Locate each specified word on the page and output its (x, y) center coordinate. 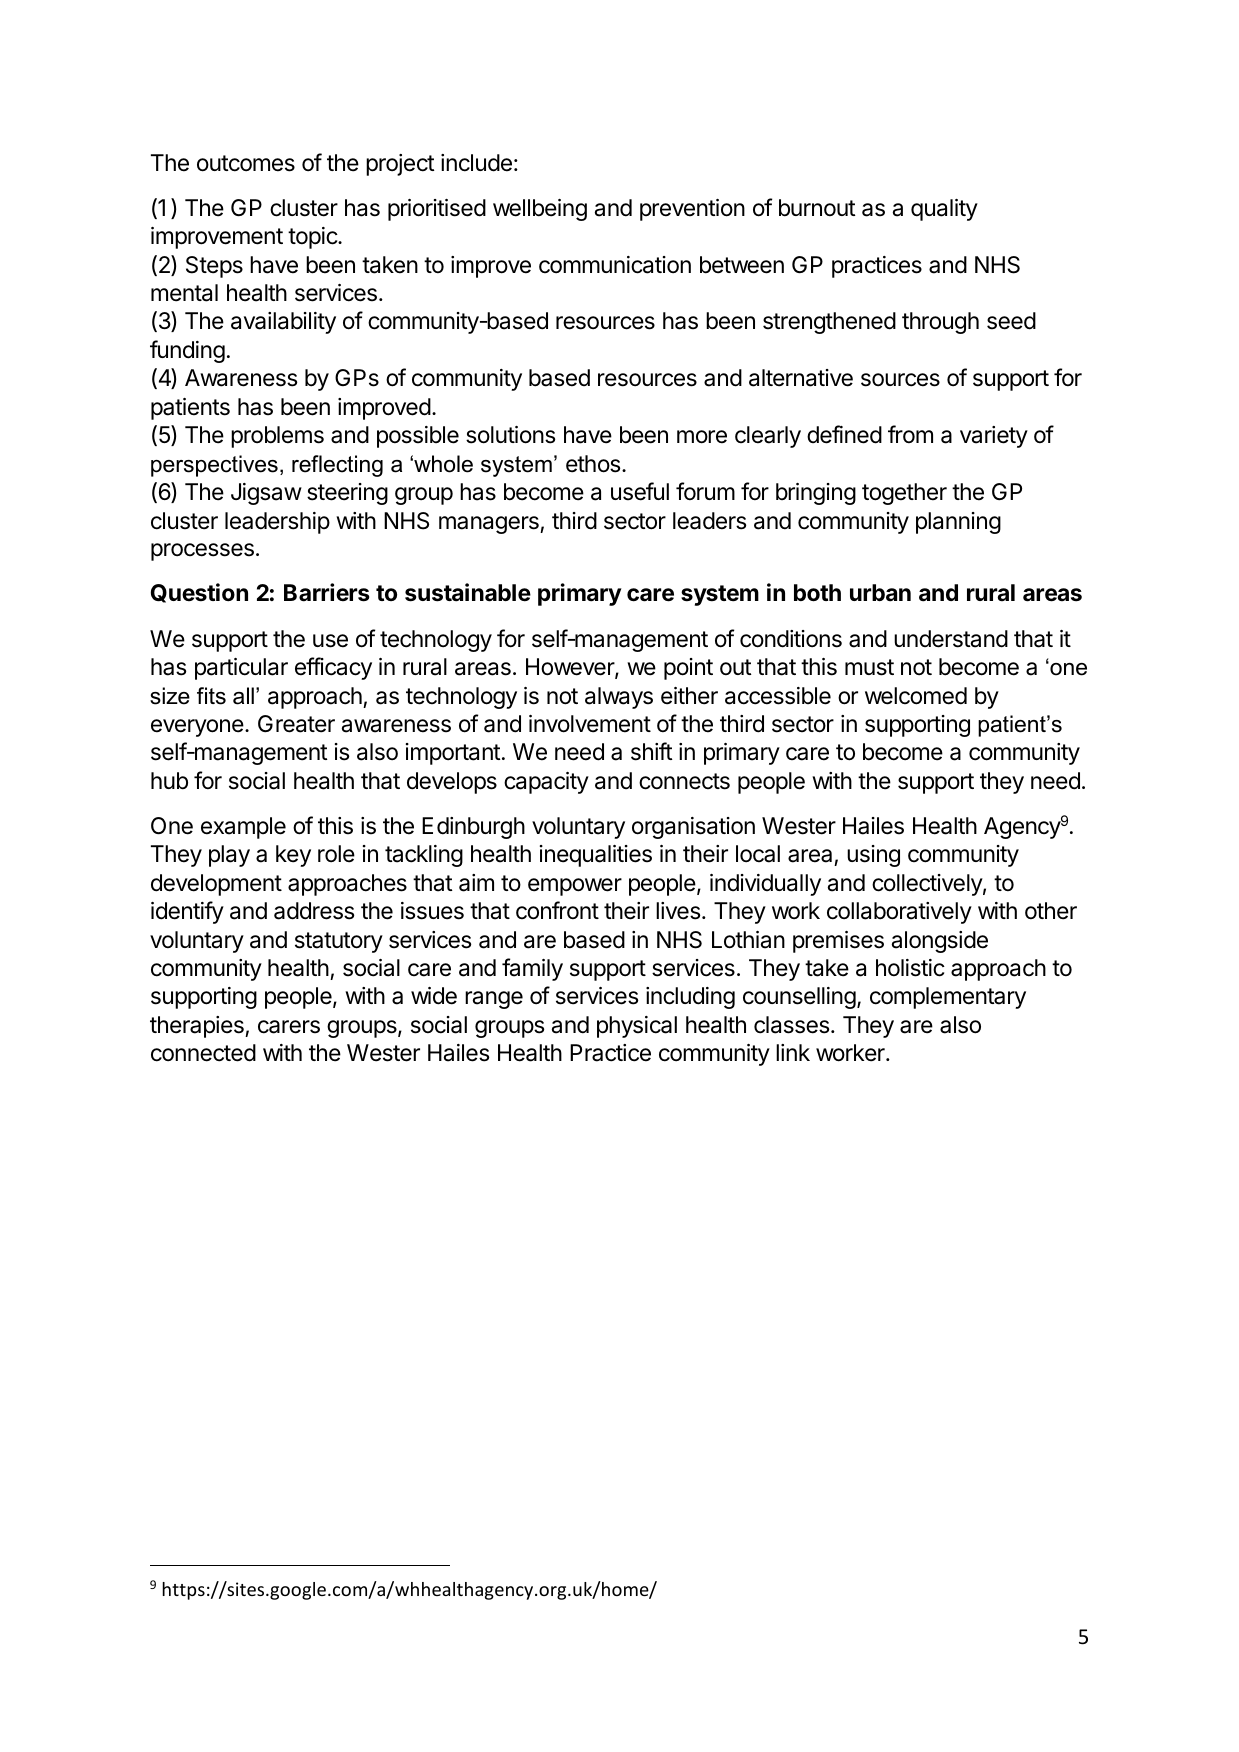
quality (944, 210)
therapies (198, 1027)
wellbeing (540, 210)
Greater (296, 724)
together (904, 494)
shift (652, 751)
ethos (594, 464)
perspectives (214, 466)
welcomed (916, 696)
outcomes (246, 163)
